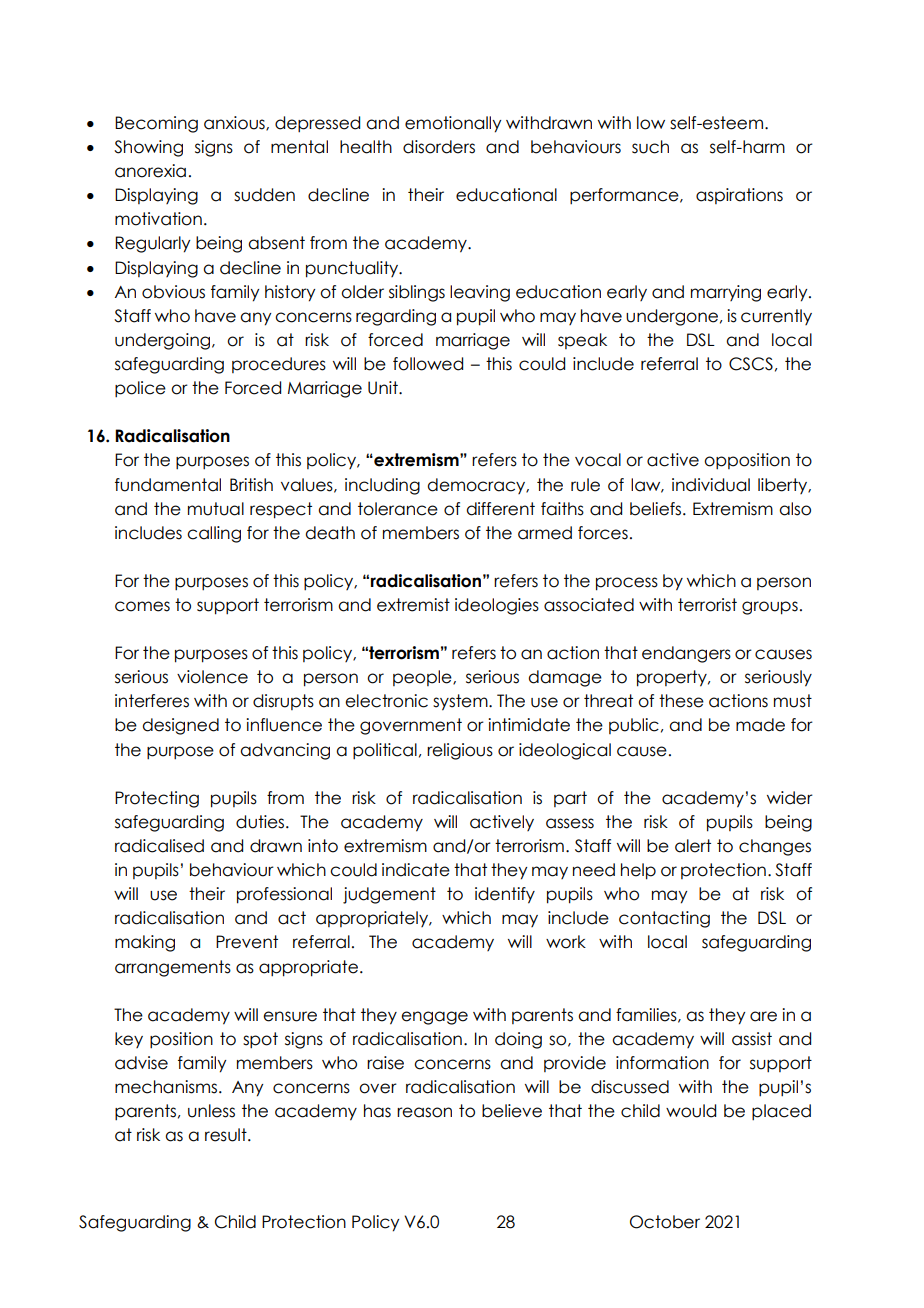 The image size is (924, 1308). I want to click on disorders, so click(439, 147).
